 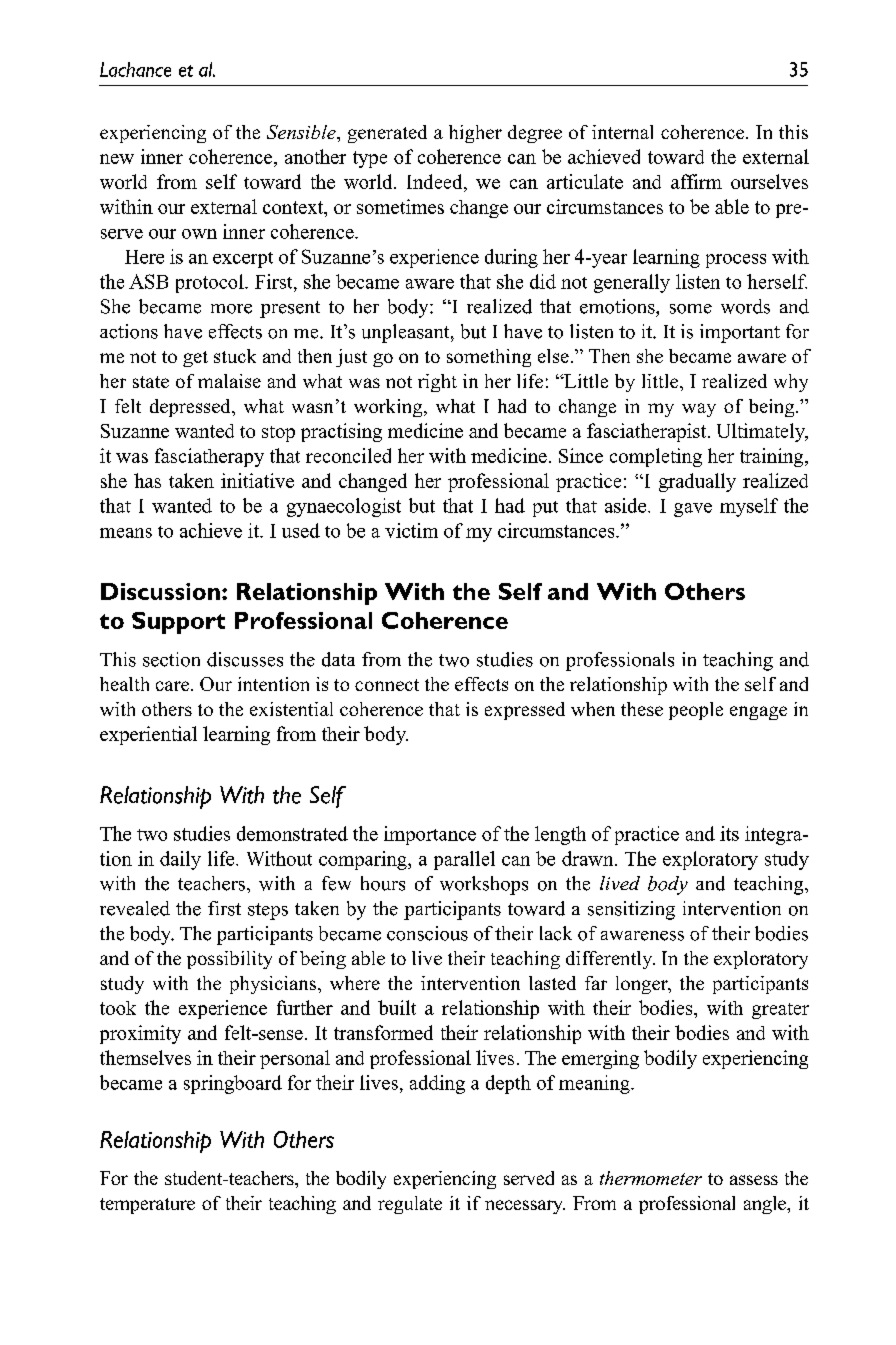 I want to click on new, so click(x=117, y=159).
